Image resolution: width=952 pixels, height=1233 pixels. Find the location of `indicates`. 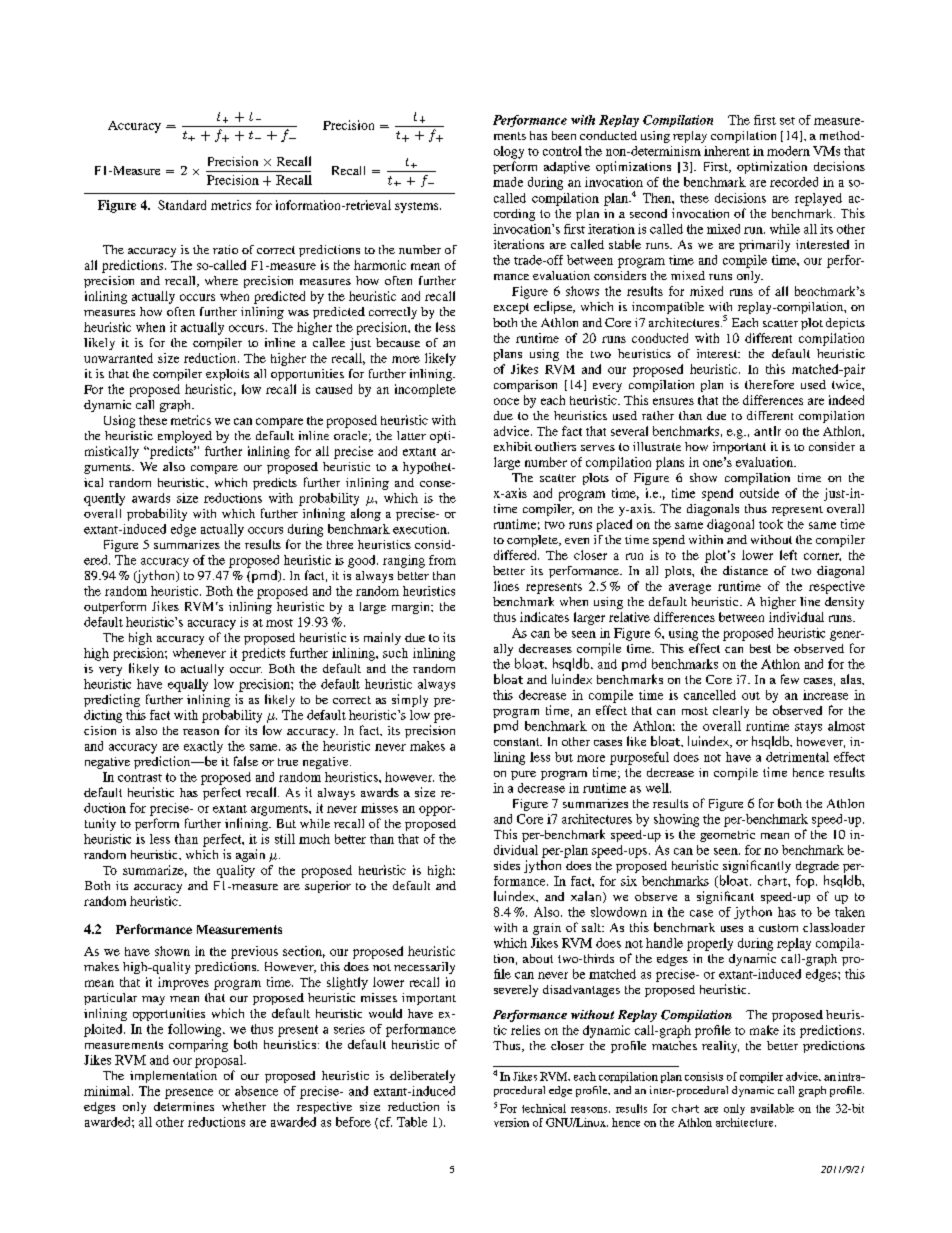

indicates is located at coordinates (544, 617).
